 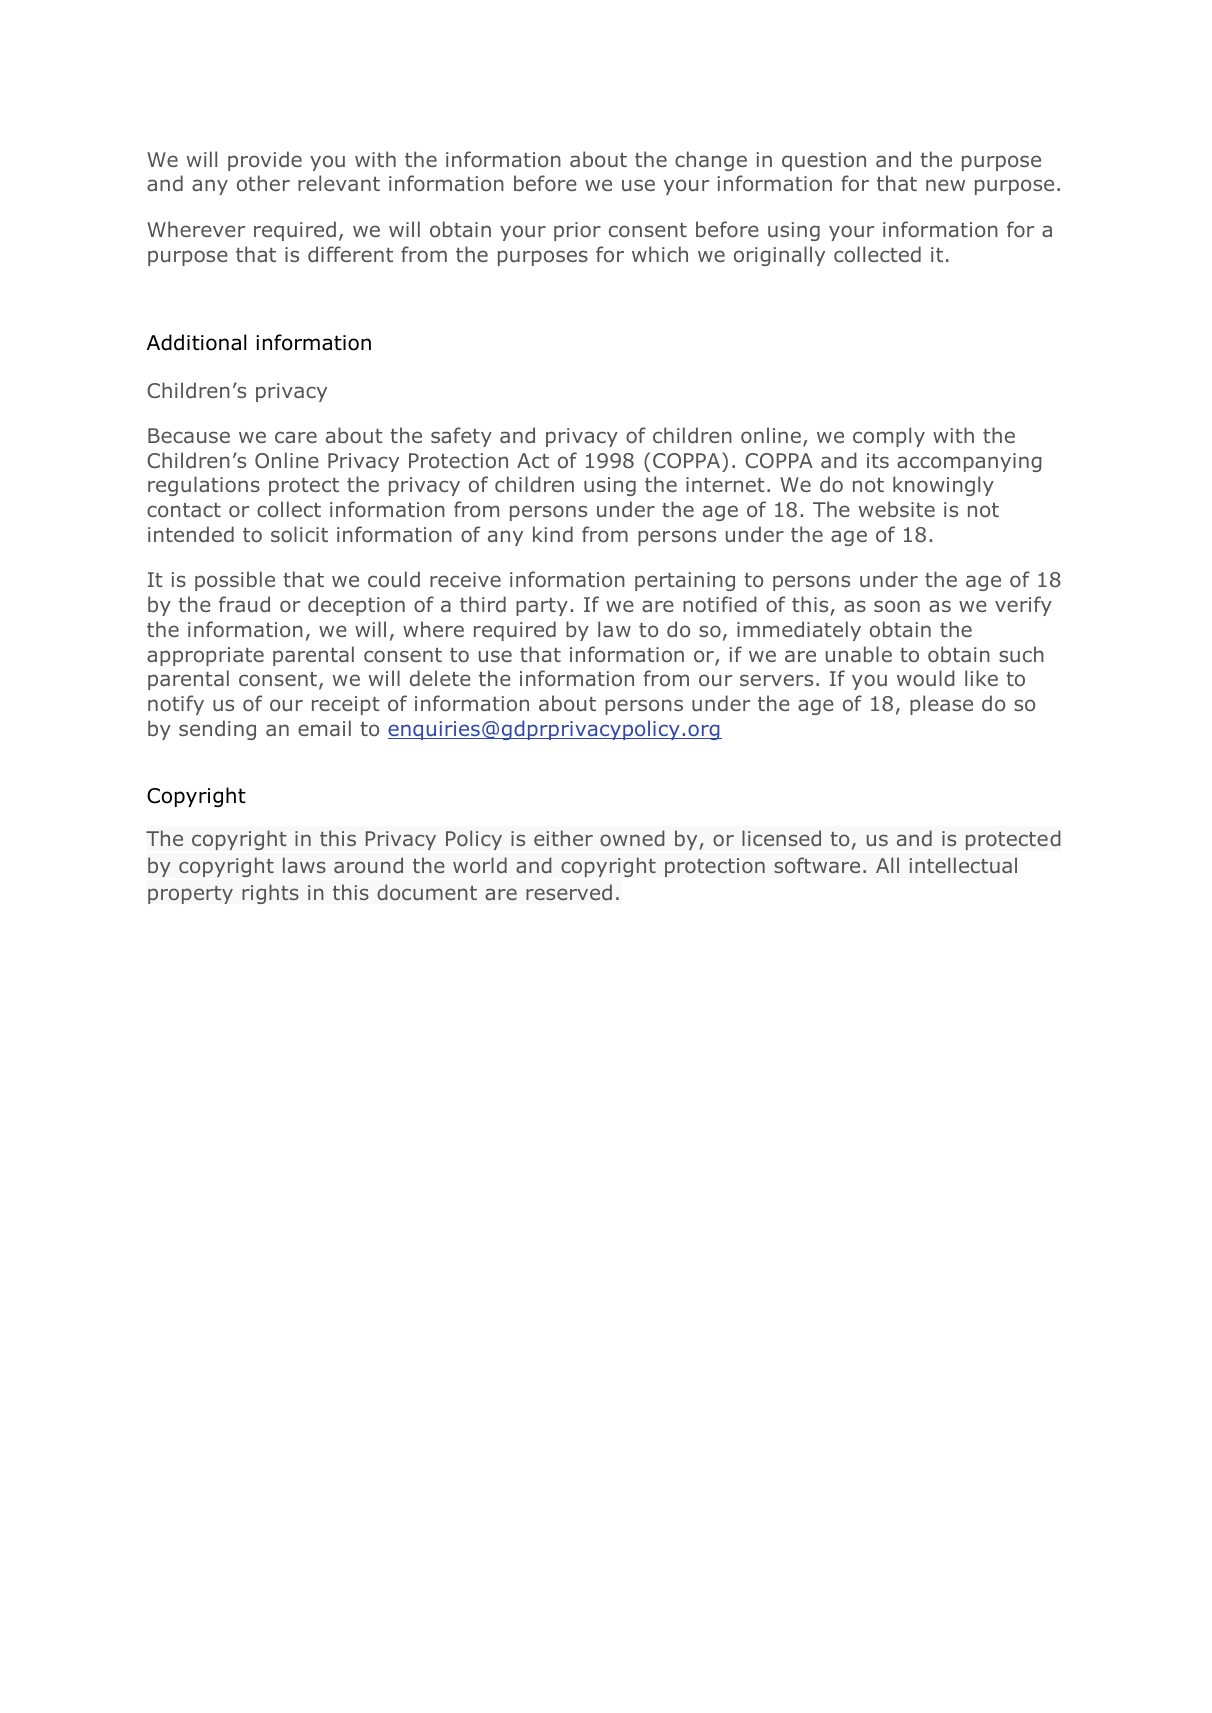 I want to click on intellectual, so click(x=963, y=865).
